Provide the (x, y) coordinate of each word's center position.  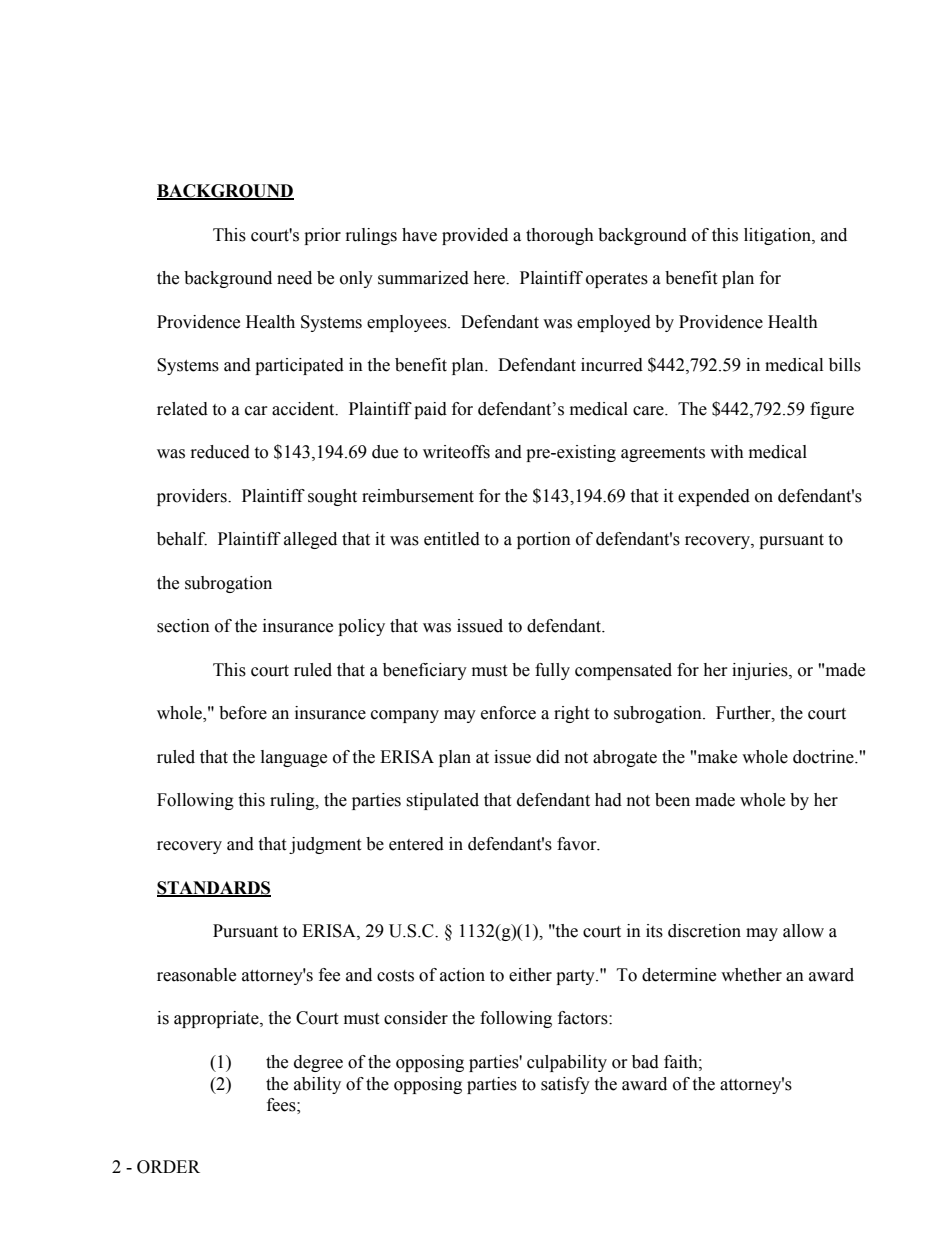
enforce (508, 713)
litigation (778, 236)
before (243, 713)
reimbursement (418, 496)
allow (803, 931)
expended (714, 497)
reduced (220, 452)
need (294, 278)
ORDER (168, 1167)
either (530, 975)
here (490, 278)
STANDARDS (214, 889)
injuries (761, 671)
